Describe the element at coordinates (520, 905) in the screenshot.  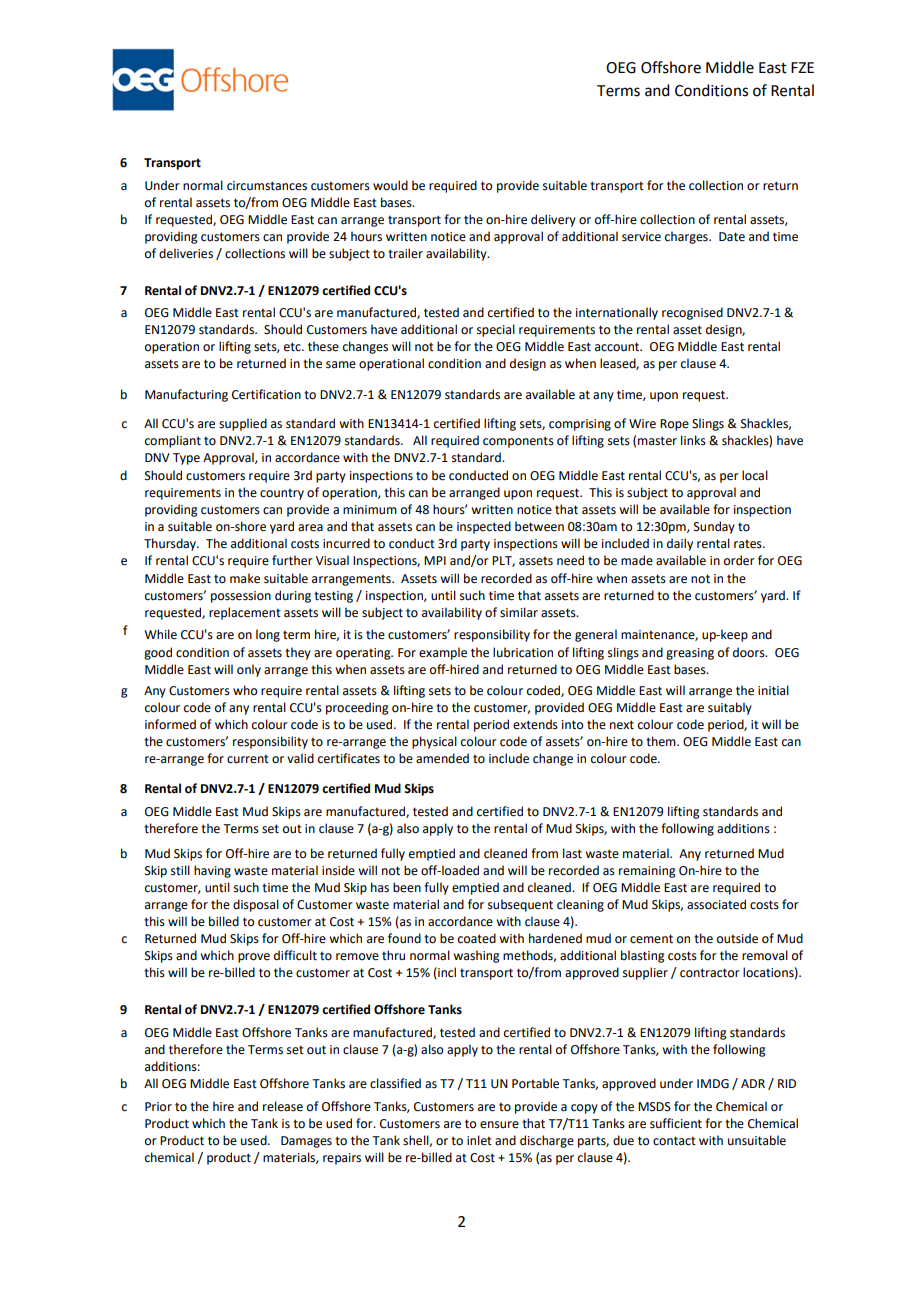
I see `subsequent` at that location.
